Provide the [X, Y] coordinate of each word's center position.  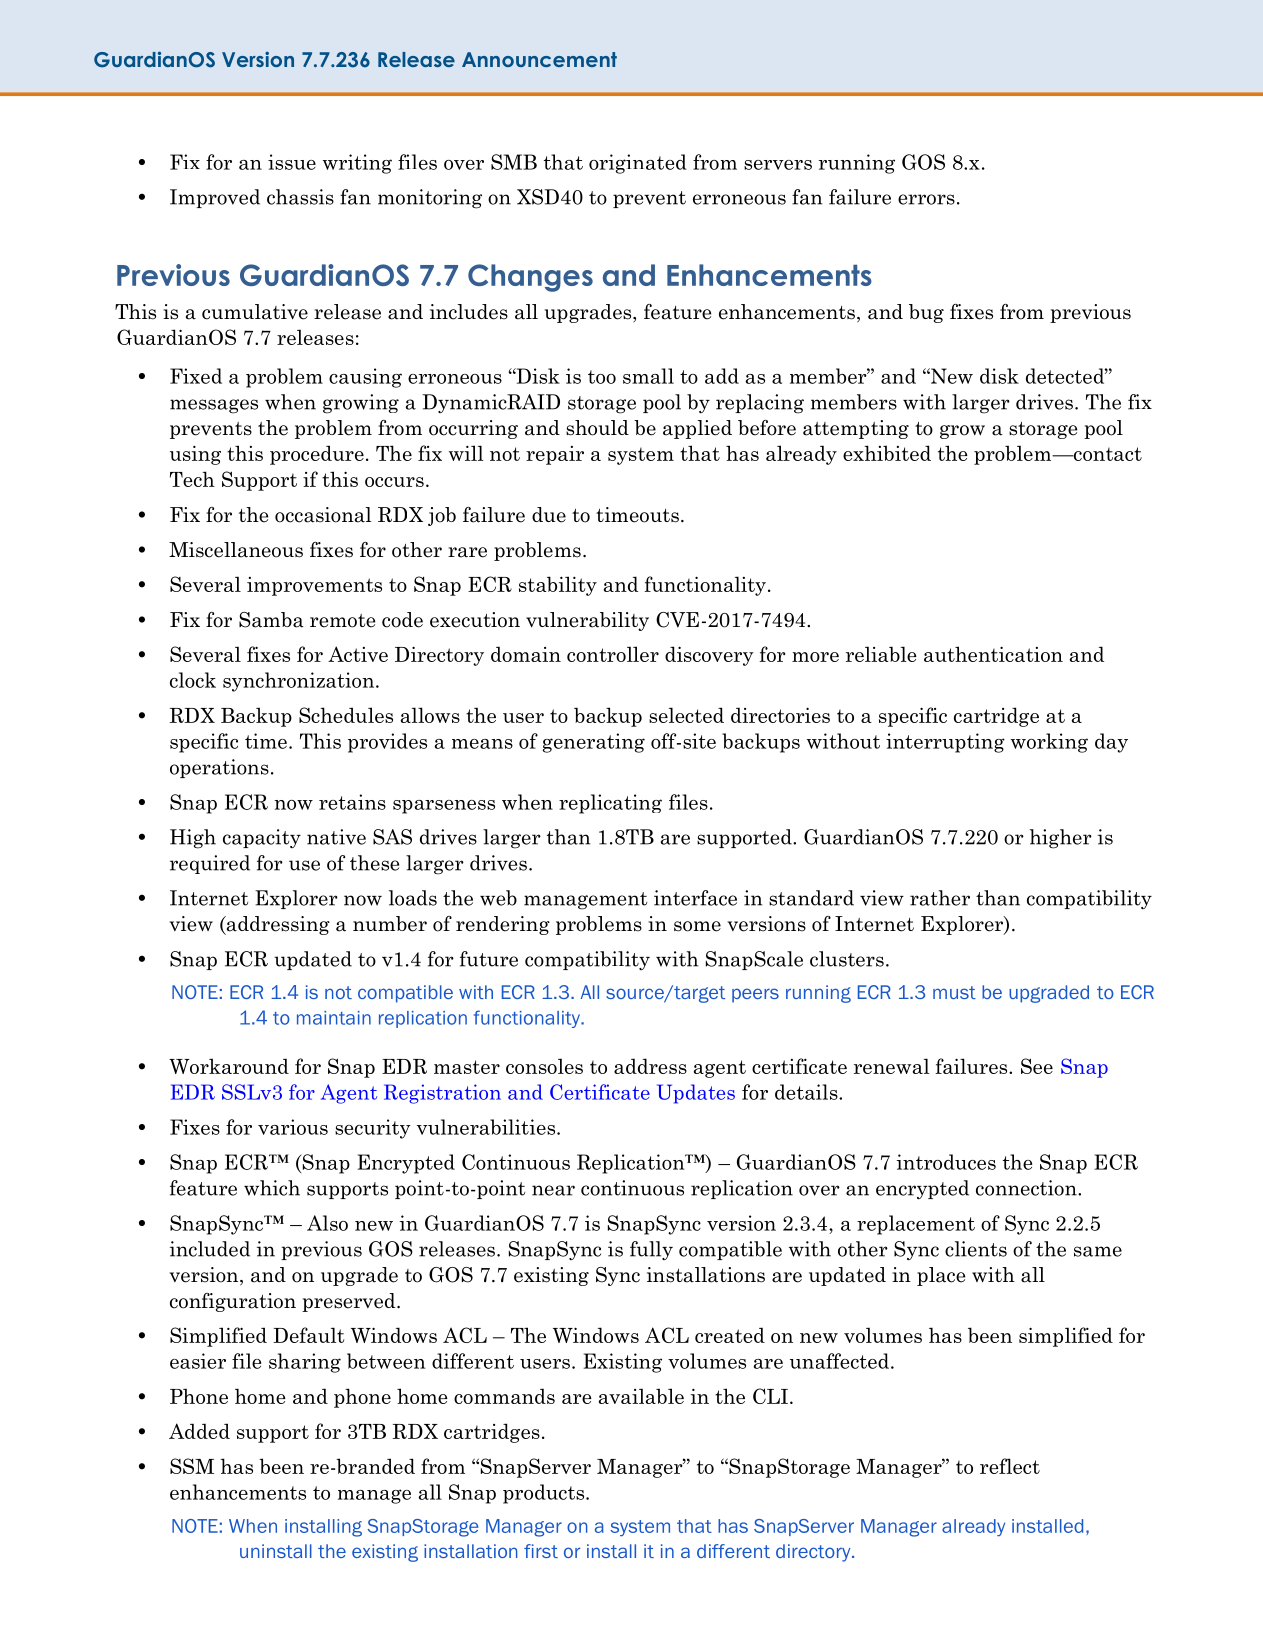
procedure [317, 455]
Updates [696, 1094]
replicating [610, 804]
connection [1027, 1188]
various [293, 1127]
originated [638, 164]
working [1049, 743]
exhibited [887, 453]
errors [926, 199]
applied [697, 429]
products [545, 1494]
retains [352, 802]
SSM [192, 1466]
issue [292, 162]
